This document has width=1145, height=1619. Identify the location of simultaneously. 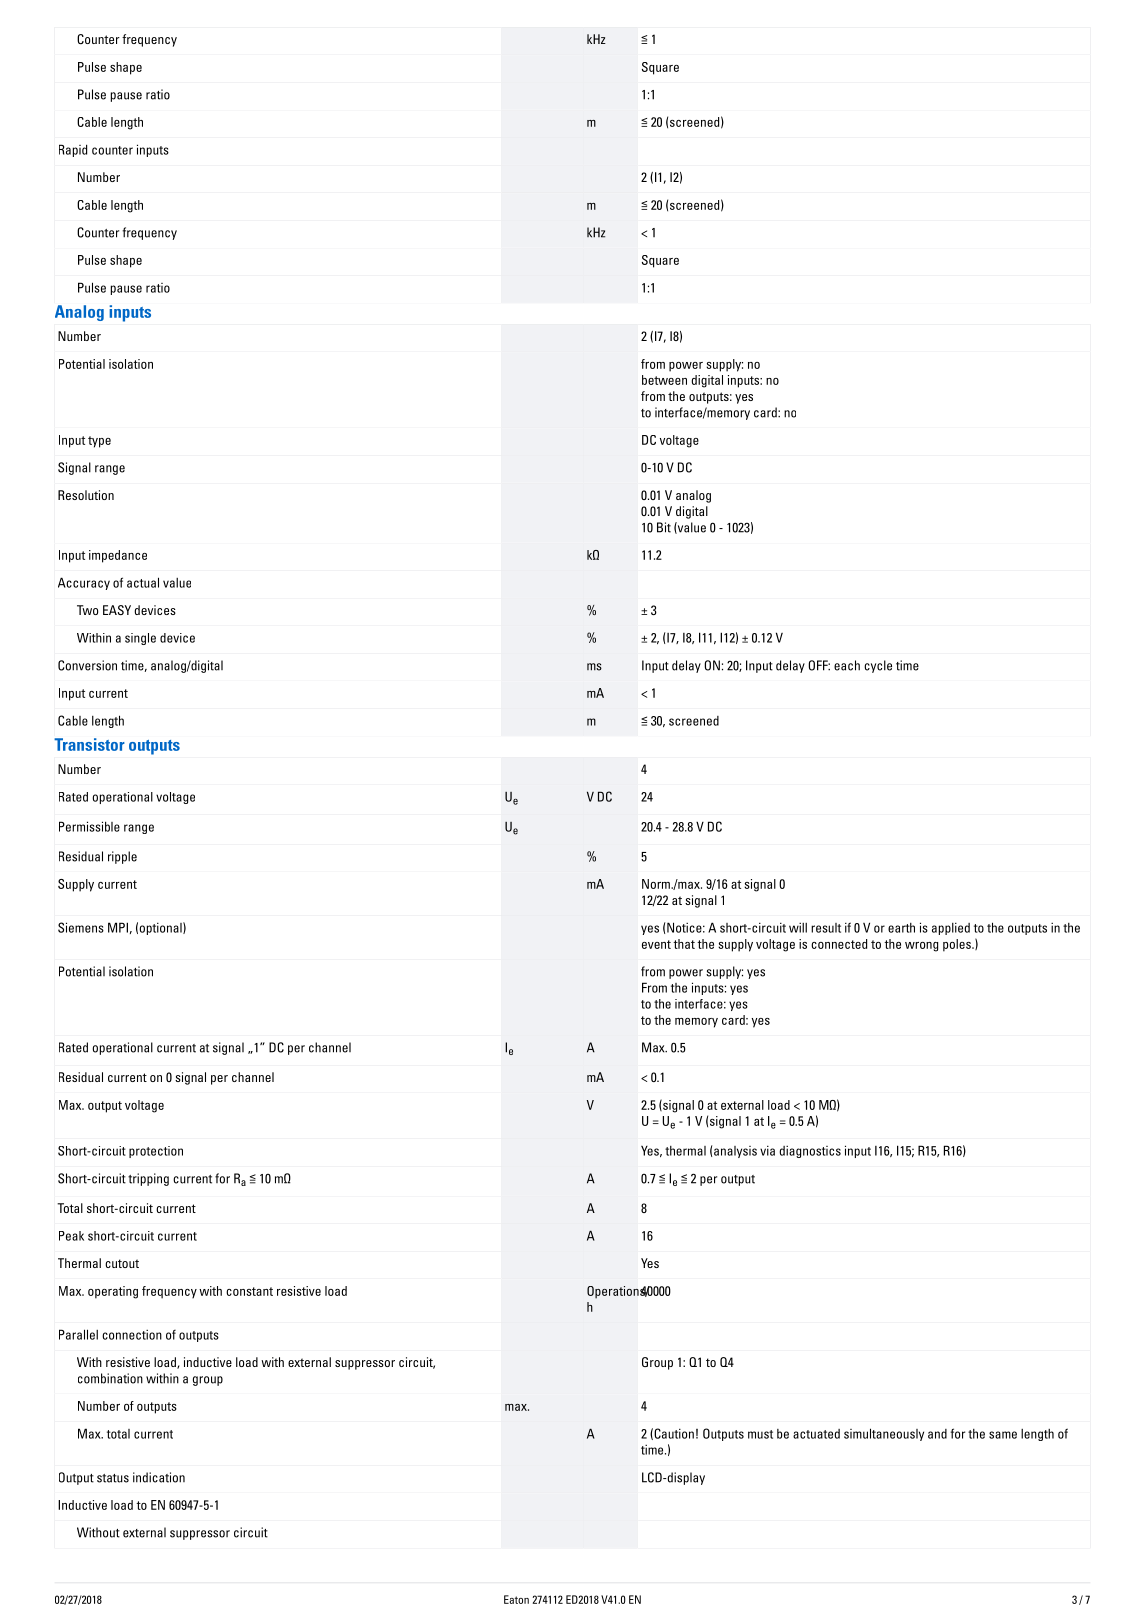
(884, 1434).
